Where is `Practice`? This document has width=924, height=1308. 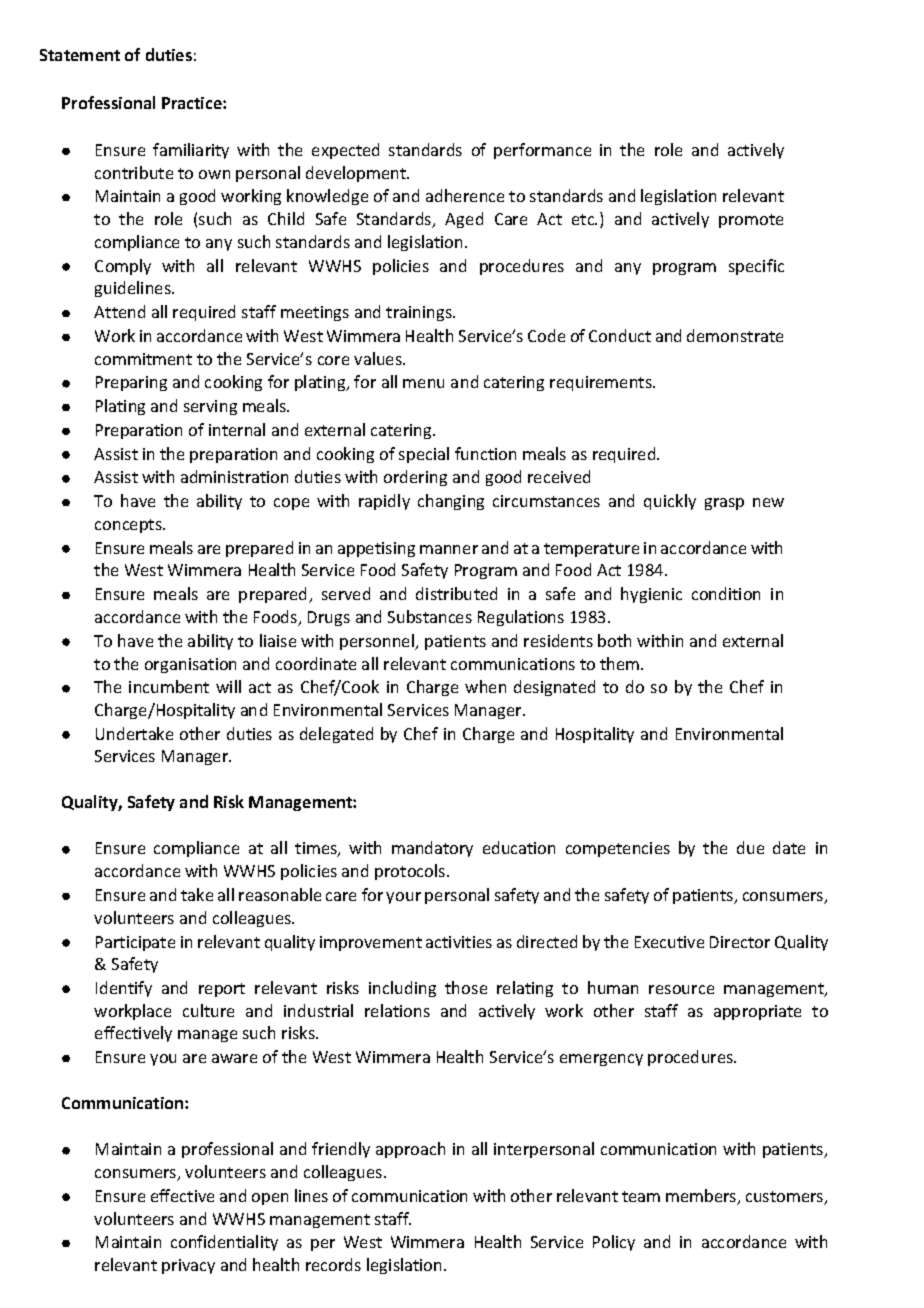 Practice is located at coordinates (193, 103).
